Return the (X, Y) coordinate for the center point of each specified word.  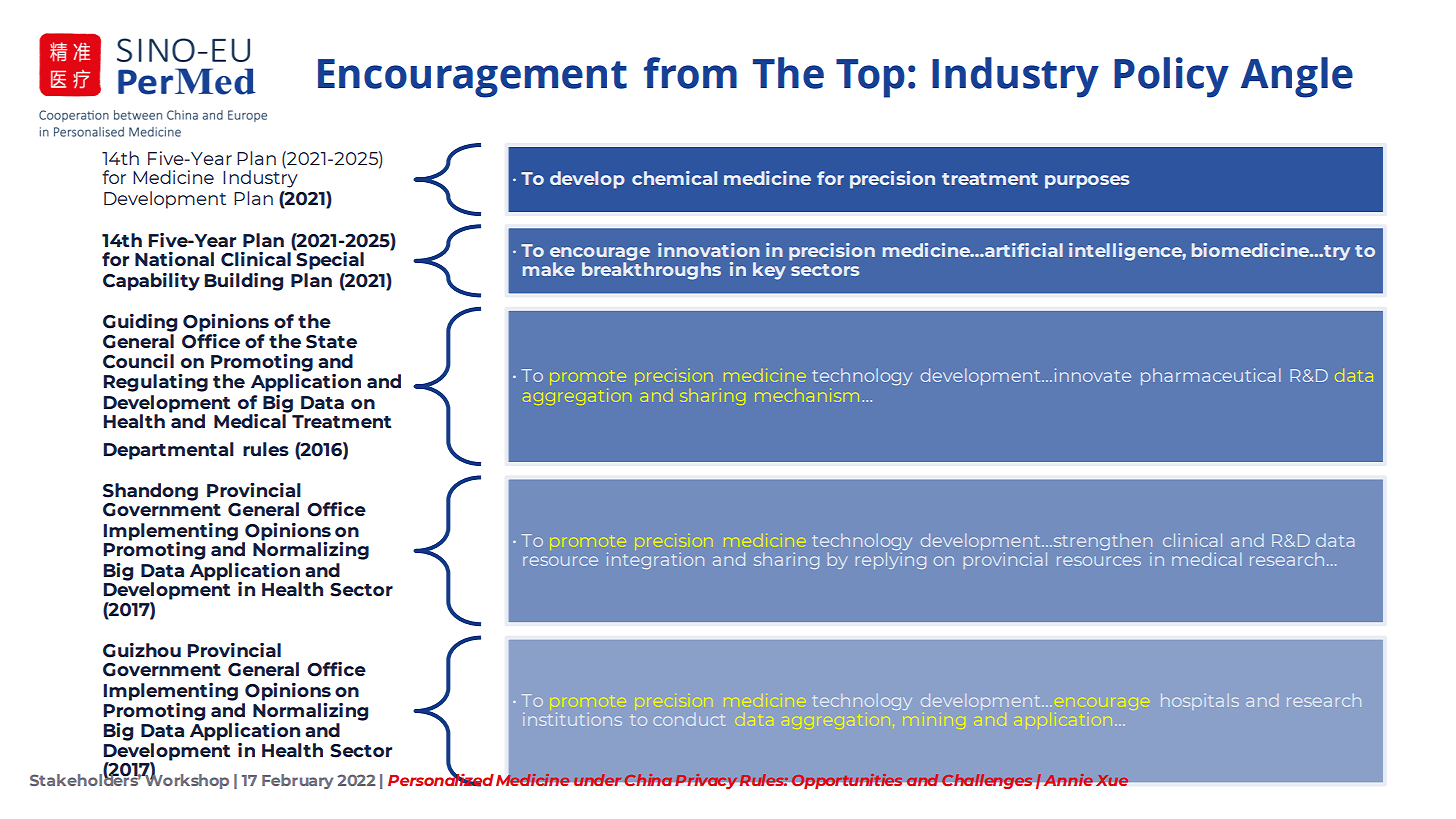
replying (891, 560)
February (297, 781)
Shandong (150, 492)
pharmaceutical (1211, 376)
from (690, 73)
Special (329, 259)
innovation (709, 250)
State (331, 342)
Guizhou (142, 650)
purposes (1087, 182)
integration (655, 560)
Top (870, 78)
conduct (689, 720)
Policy (1171, 77)
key (769, 271)
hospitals (1200, 702)
